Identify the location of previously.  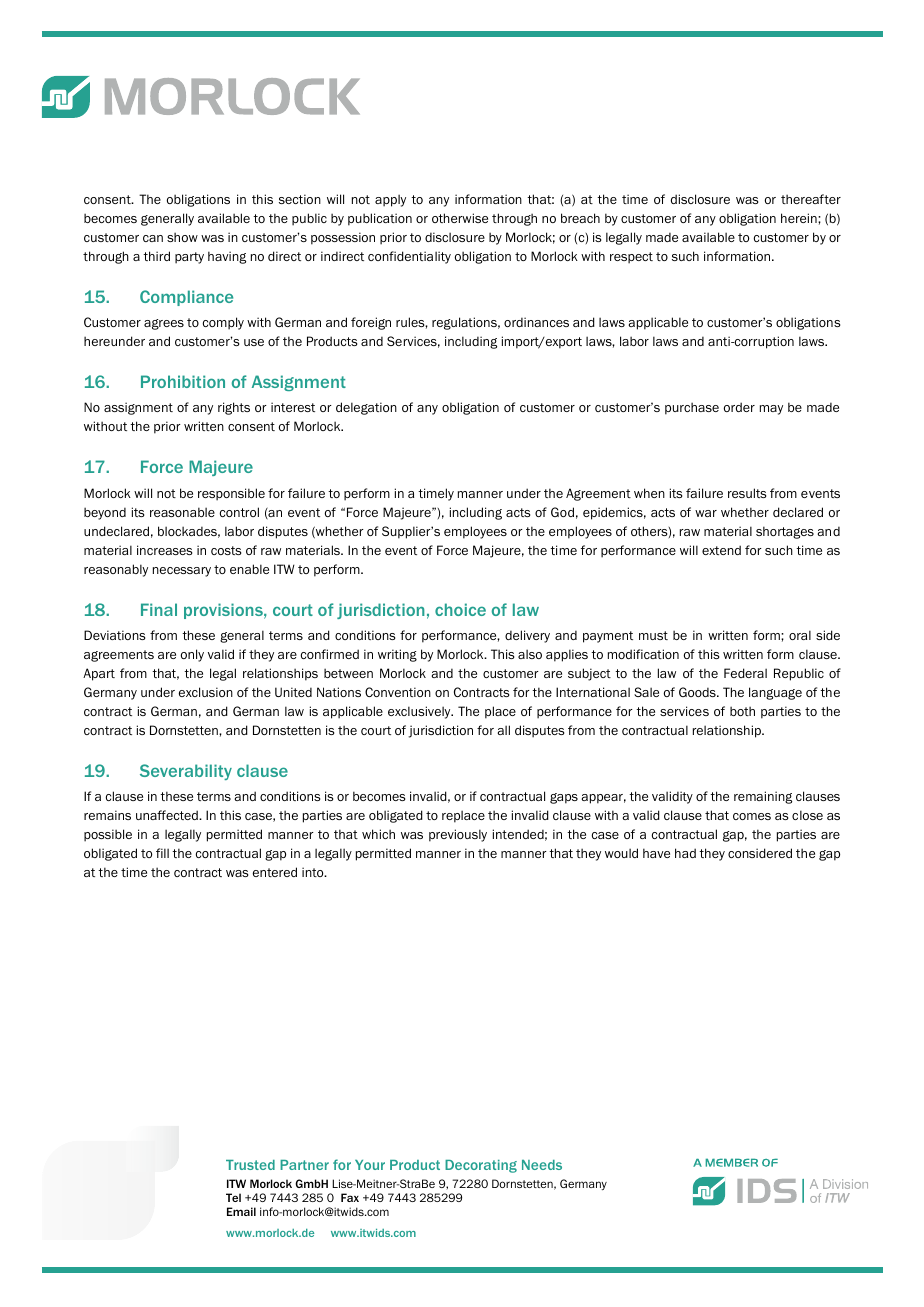
(458, 835).
